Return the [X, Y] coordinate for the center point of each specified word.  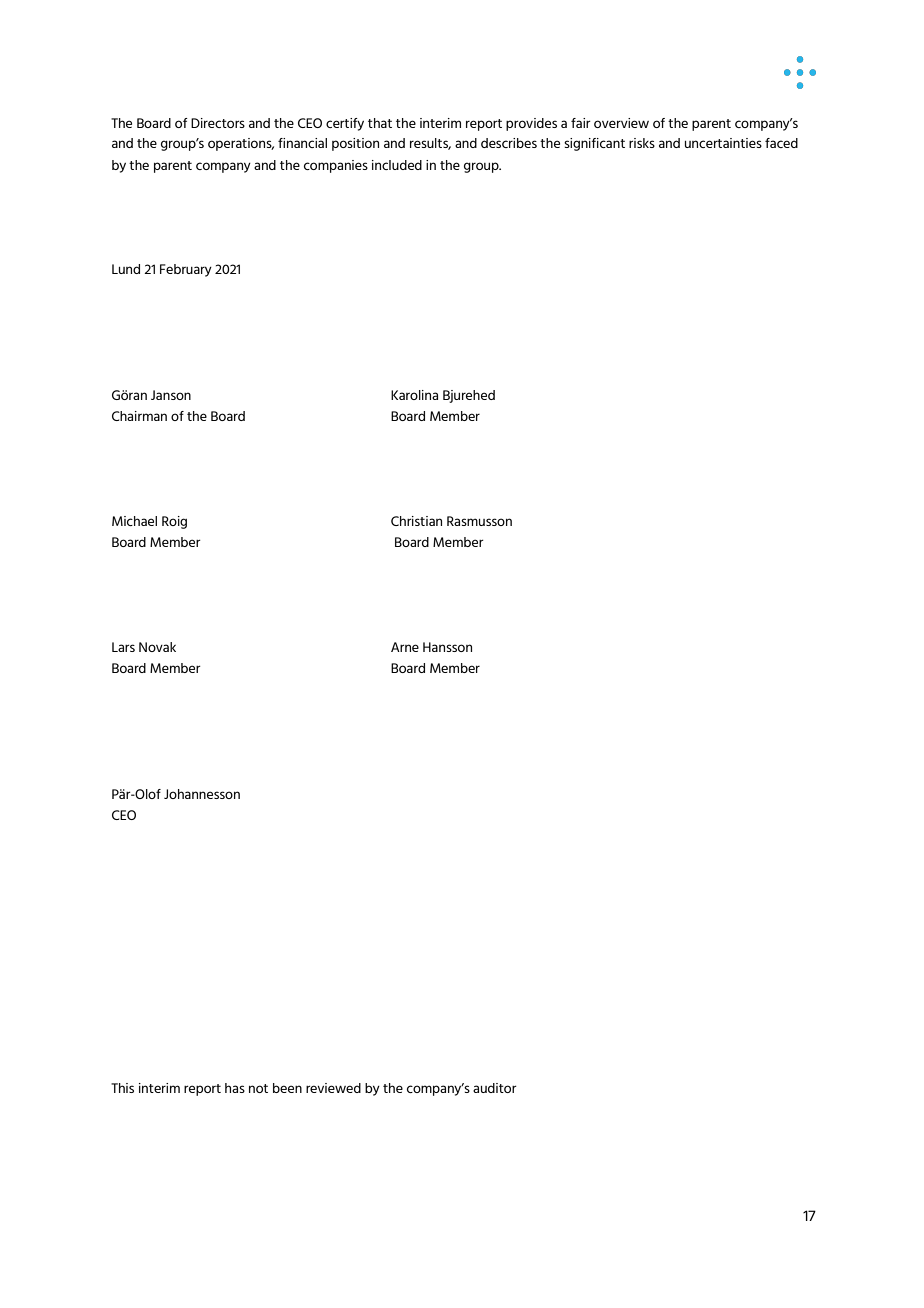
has [235, 1088]
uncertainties [723, 143]
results [430, 144]
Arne [405, 647]
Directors [218, 123]
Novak [157, 647]
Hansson [447, 647]
